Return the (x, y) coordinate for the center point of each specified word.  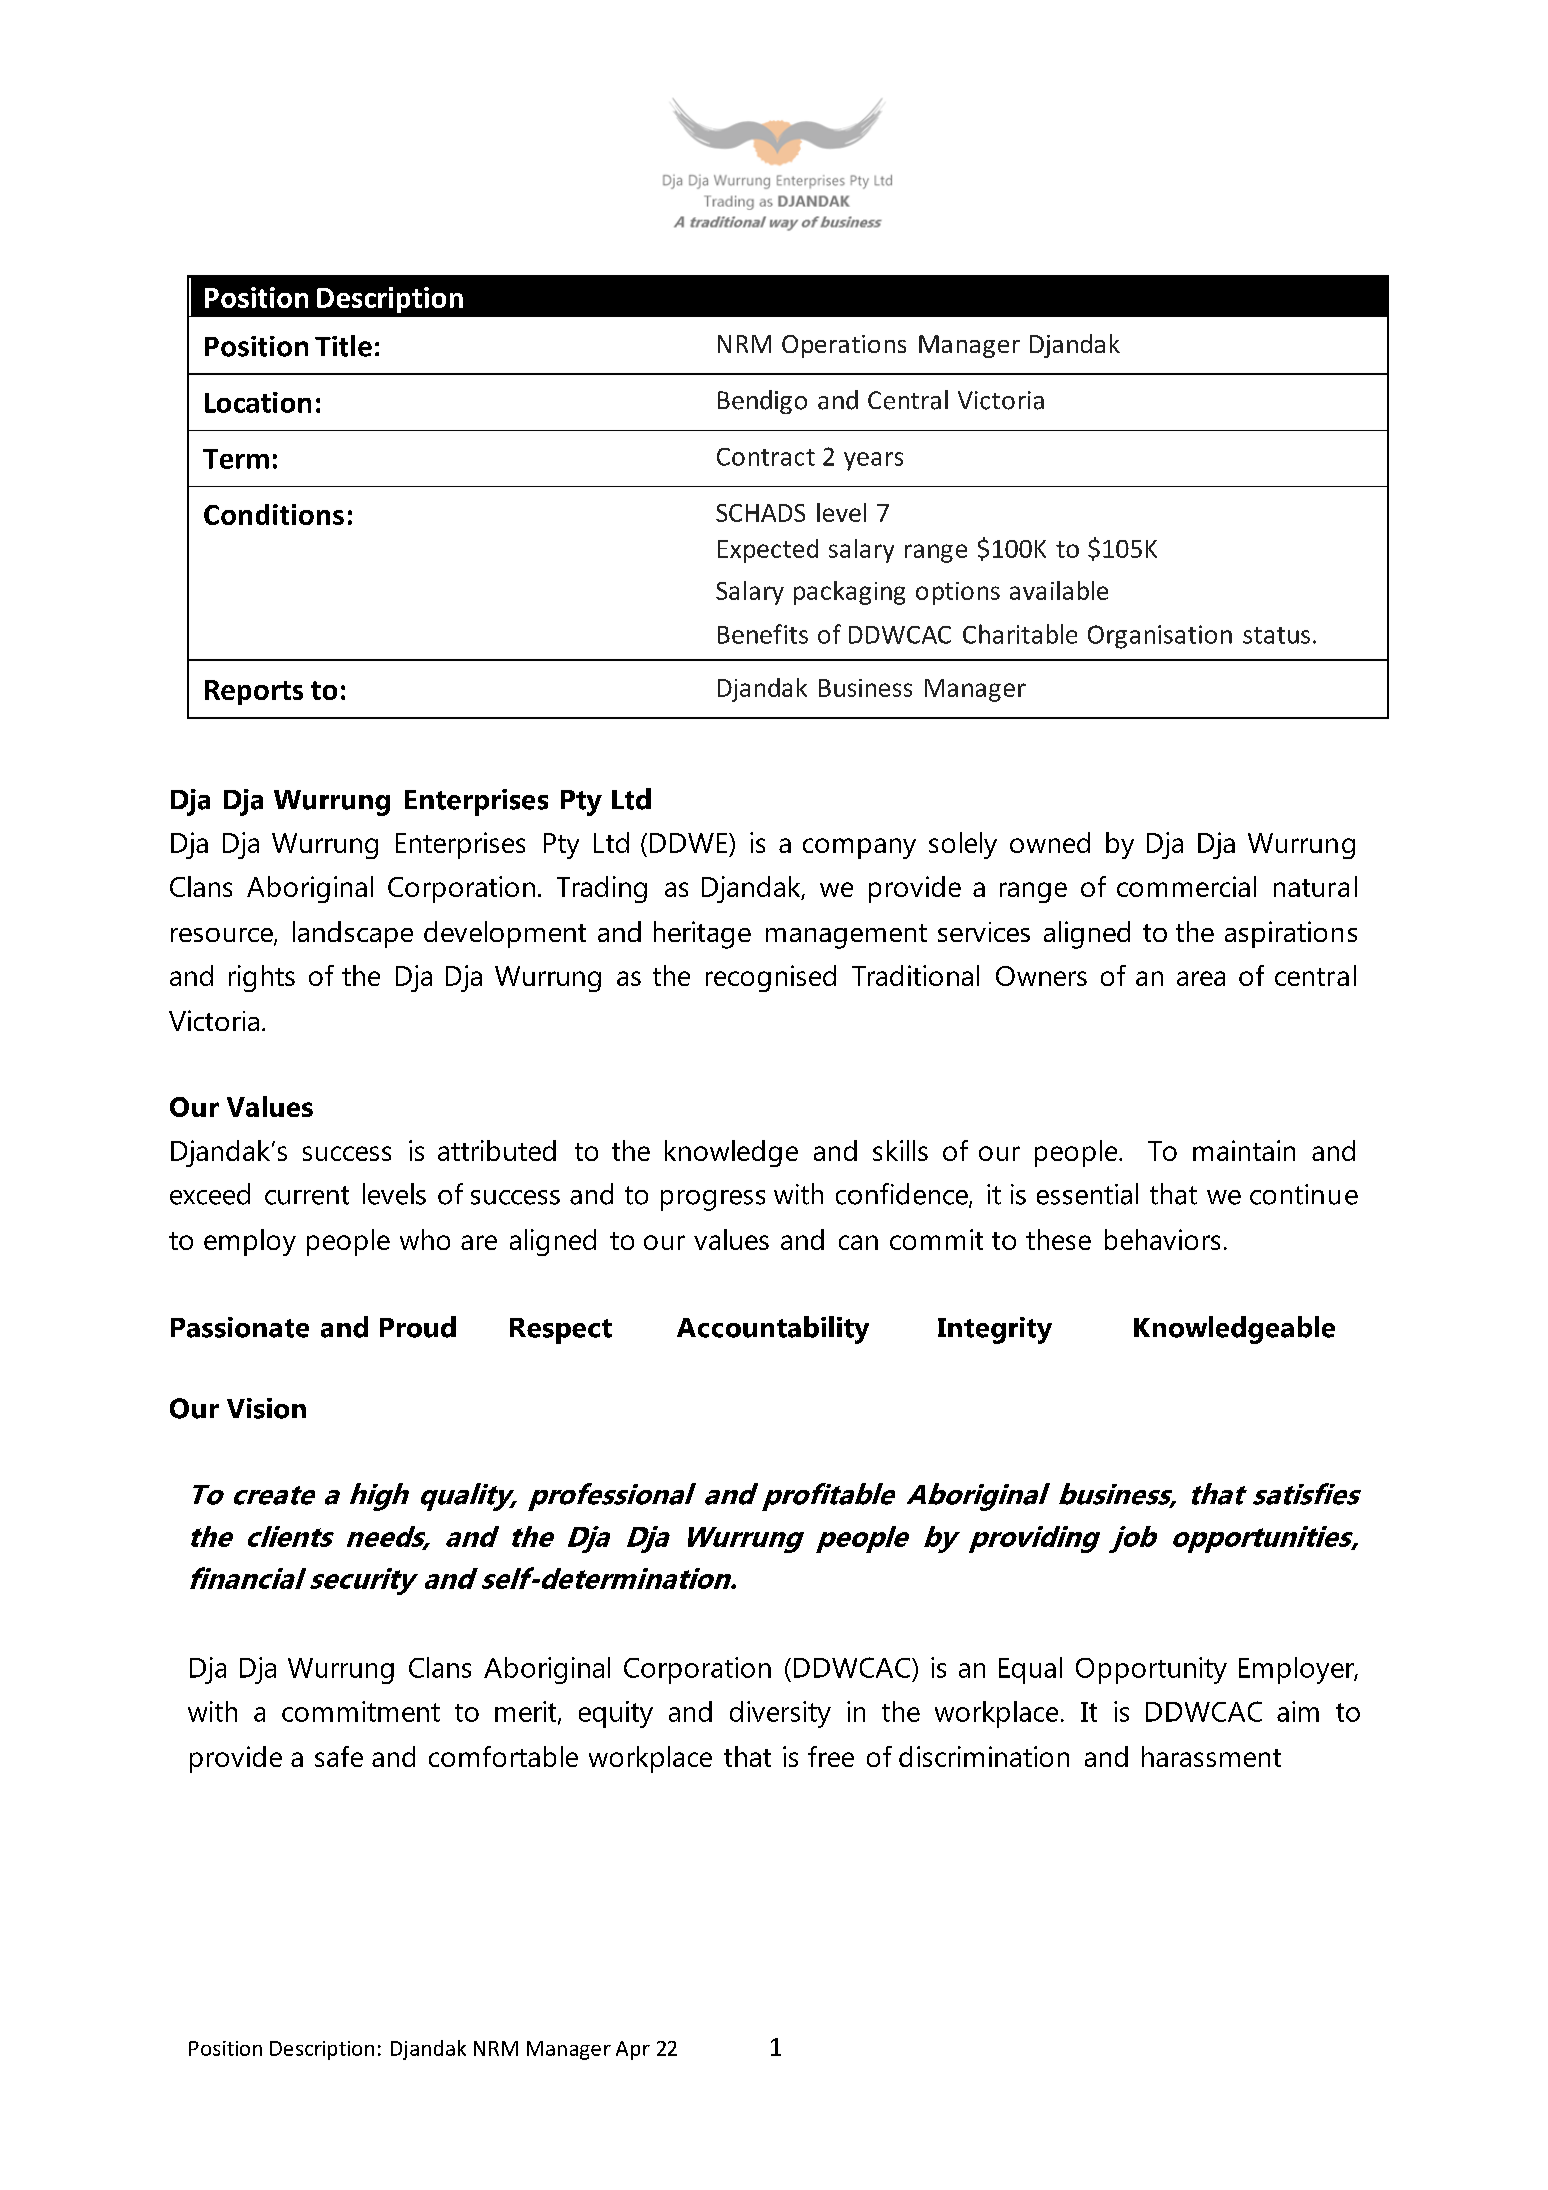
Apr (633, 2050)
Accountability (773, 1330)
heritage (702, 935)
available (1059, 590)
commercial (1186, 886)
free (831, 1756)
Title (343, 346)
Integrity (995, 1330)
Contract (766, 457)
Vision (266, 1408)
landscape (353, 934)
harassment (1211, 1756)
